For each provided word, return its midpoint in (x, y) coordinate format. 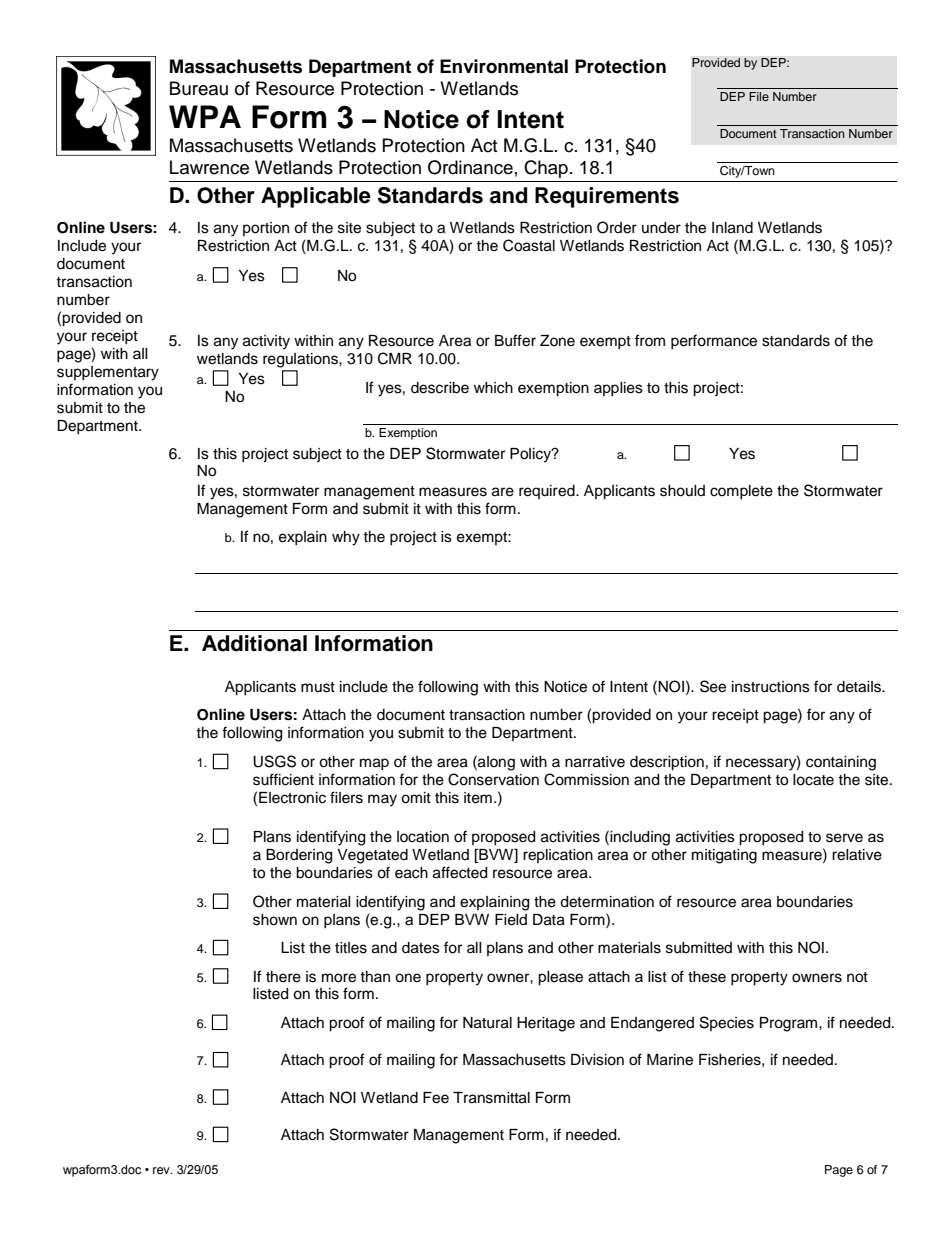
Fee (436, 1098)
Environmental (504, 66)
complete (741, 492)
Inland (732, 228)
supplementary (108, 373)
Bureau (199, 88)
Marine (670, 1060)
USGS (274, 761)
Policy (532, 455)
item (478, 798)
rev (162, 1170)
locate (813, 780)
